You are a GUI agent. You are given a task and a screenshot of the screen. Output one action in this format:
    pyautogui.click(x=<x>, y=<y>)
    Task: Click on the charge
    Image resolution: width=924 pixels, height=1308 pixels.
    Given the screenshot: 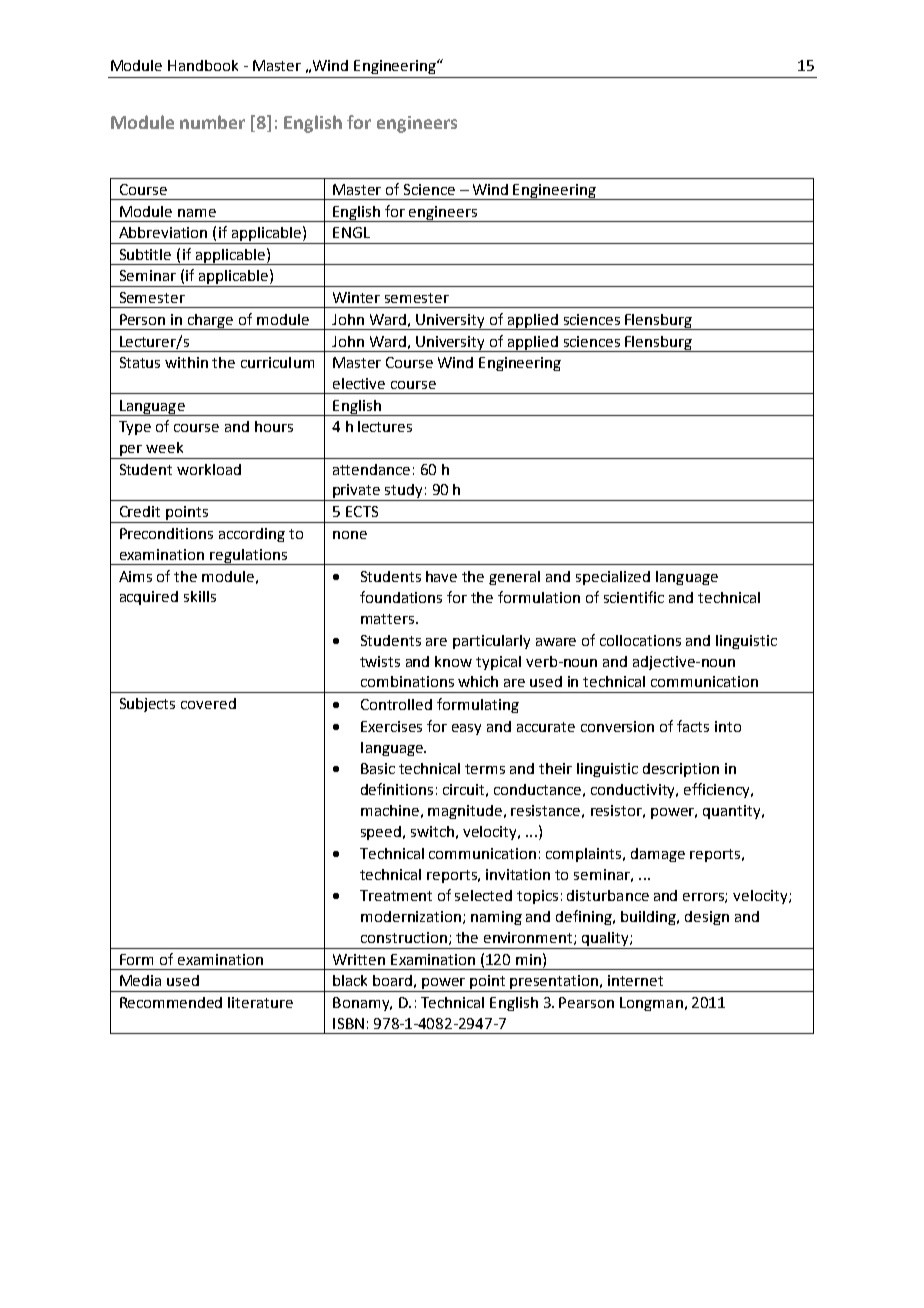 What is the action you would take?
    pyautogui.click(x=211, y=322)
